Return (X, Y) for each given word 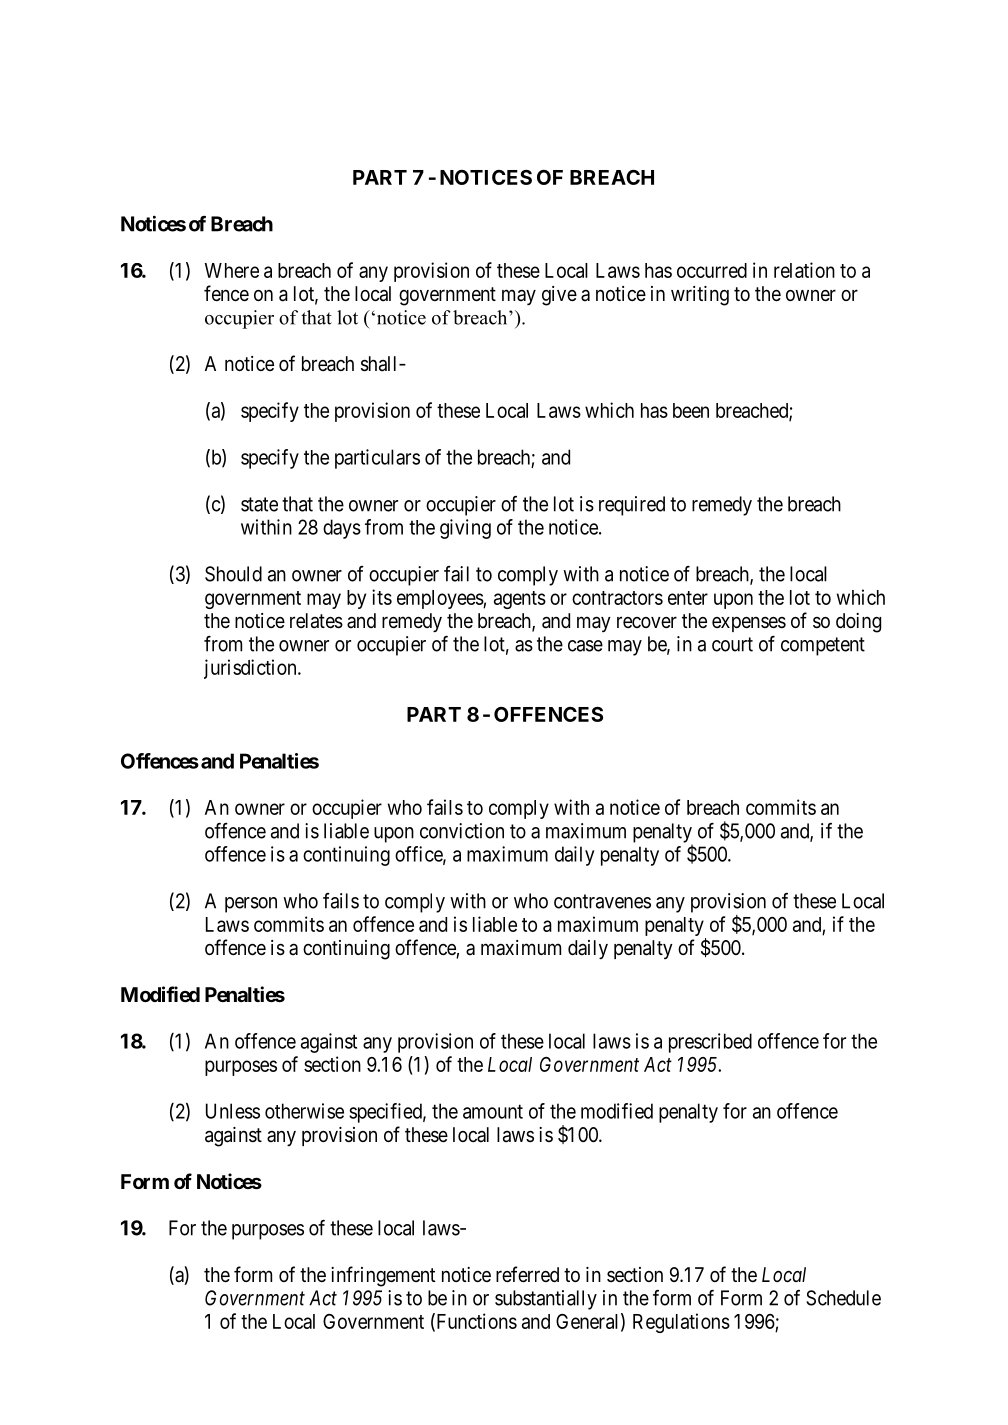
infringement (383, 1276)
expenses (749, 624)
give (559, 296)
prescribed (710, 1043)
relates (316, 621)
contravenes (602, 901)
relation (804, 270)
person (251, 905)
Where (232, 270)
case (585, 646)
